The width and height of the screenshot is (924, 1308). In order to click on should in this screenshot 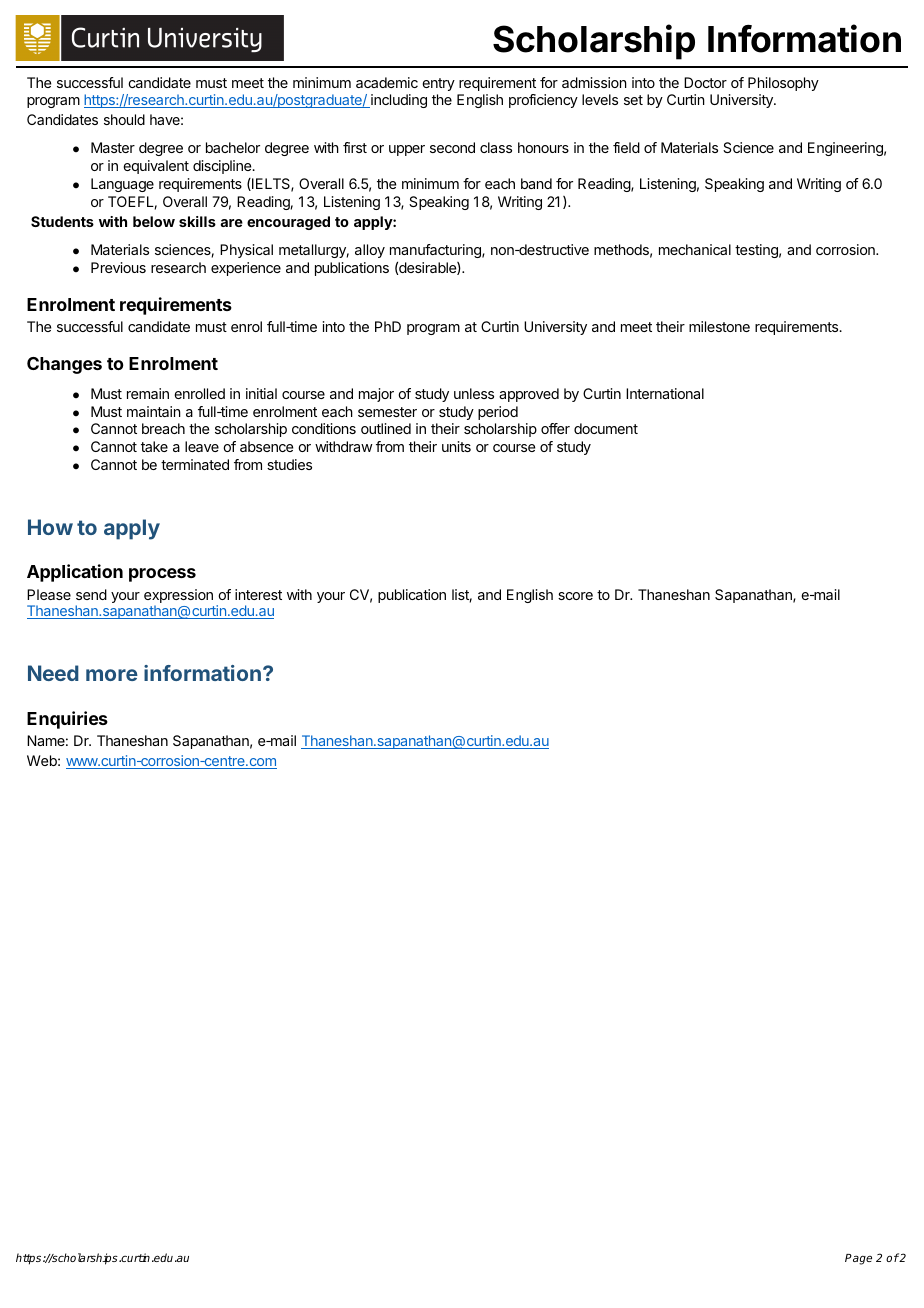, I will do `click(124, 119)`.
